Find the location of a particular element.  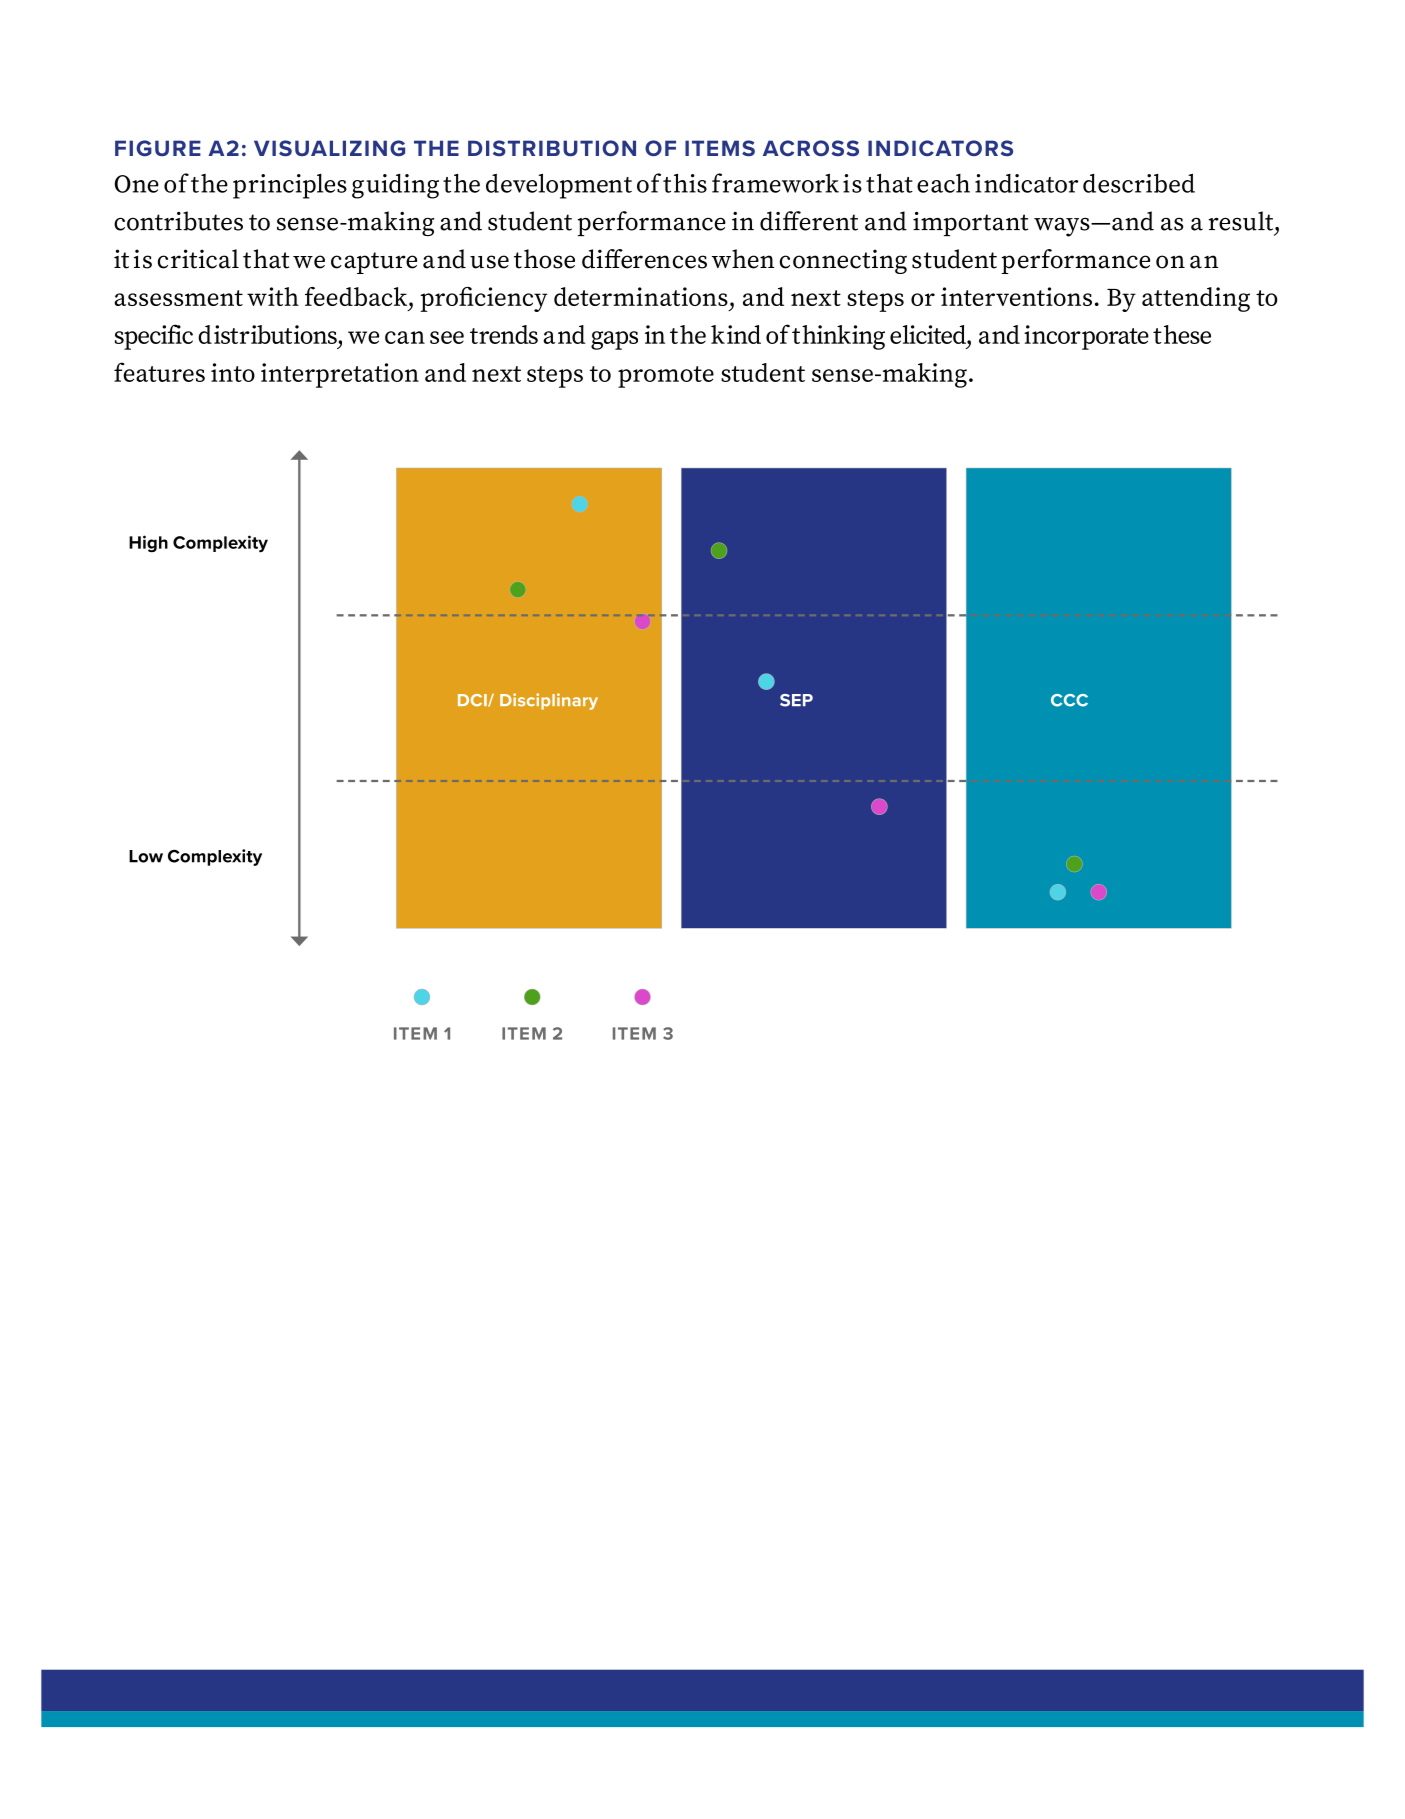

BBB is located at coordinates (1069, 700).
